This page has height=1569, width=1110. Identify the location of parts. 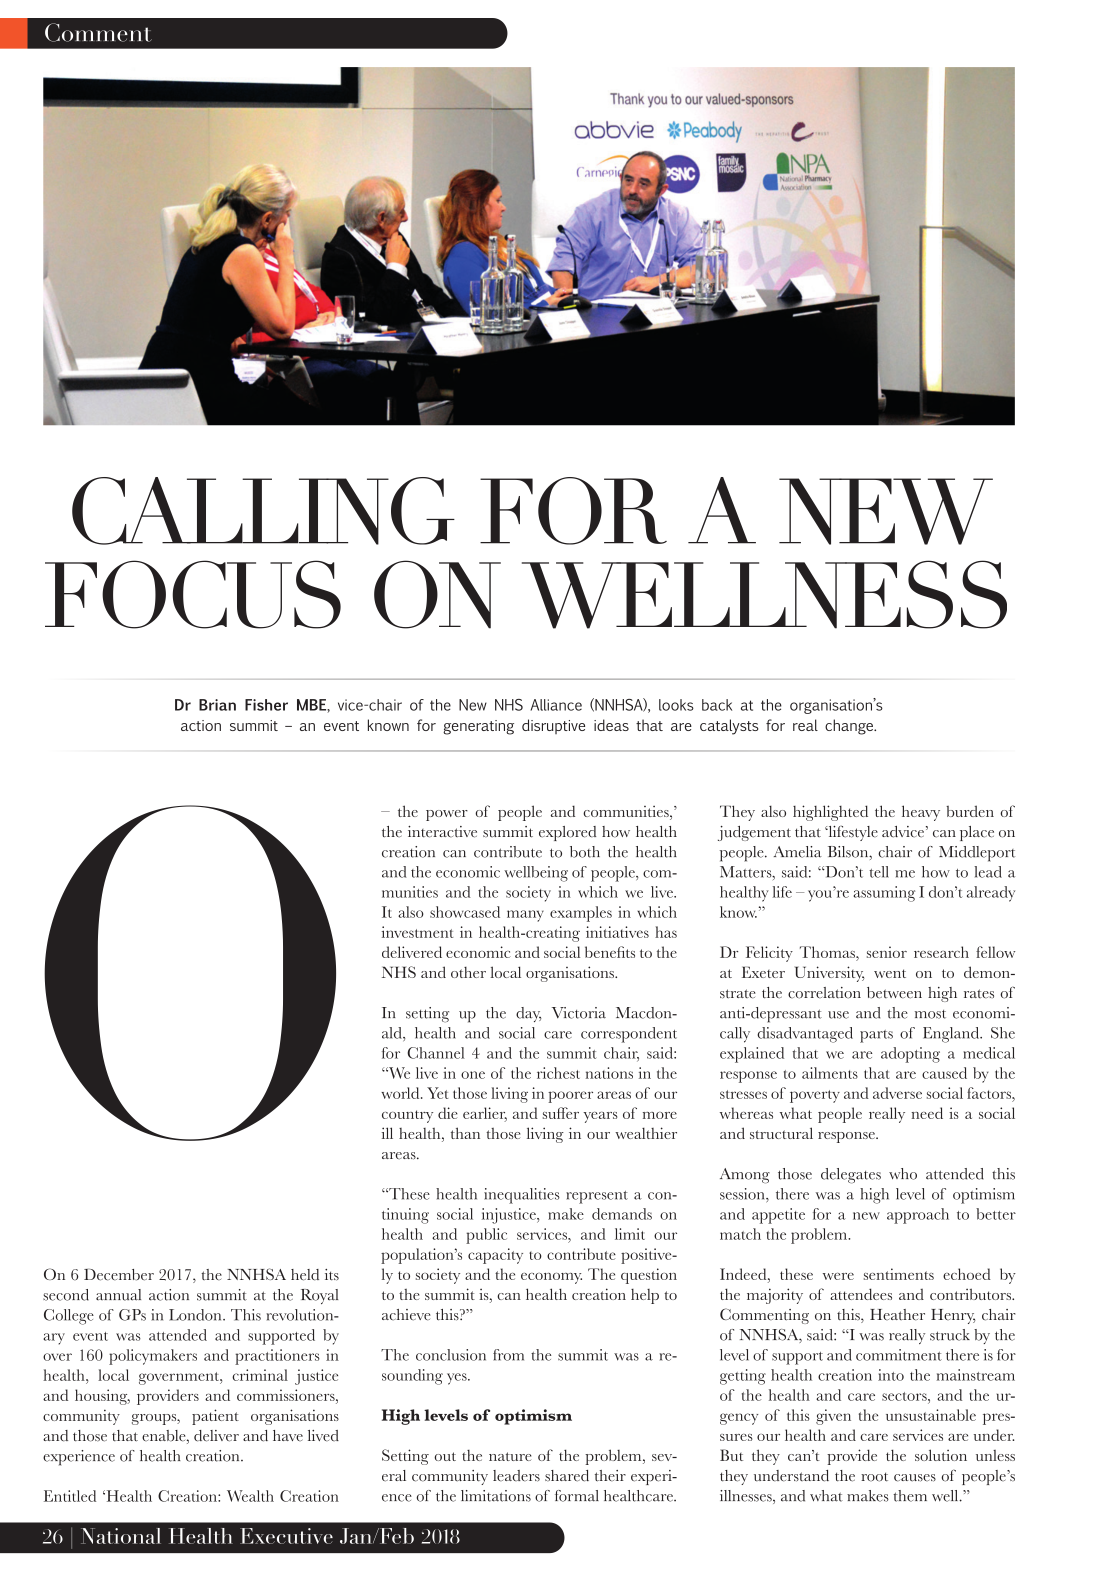
(876, 1036).
